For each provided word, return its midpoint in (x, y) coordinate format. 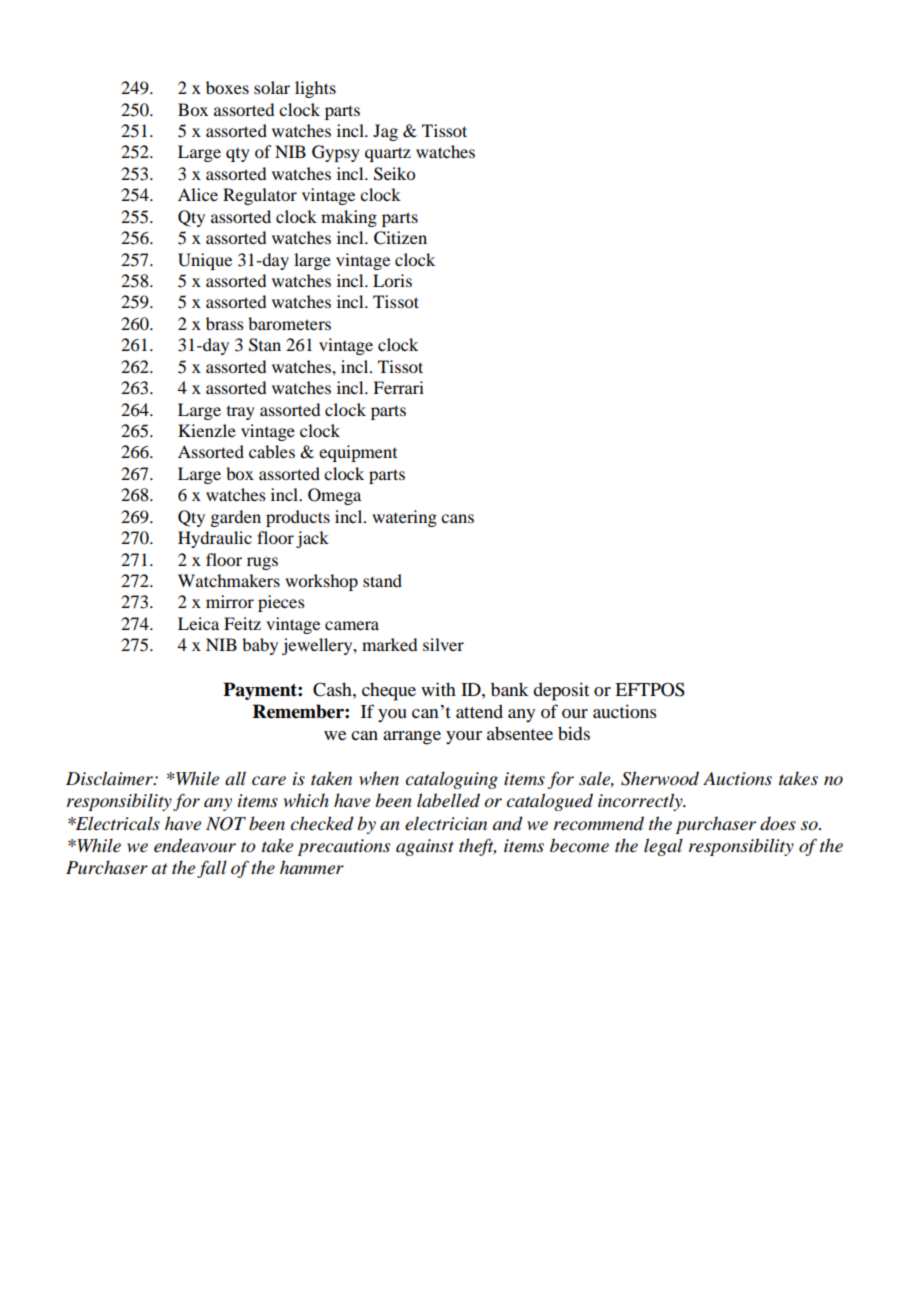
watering (404, 518)
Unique (205, 261)
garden (235, 518)
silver (443, 644)
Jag (385, 132)
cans (457, 518)
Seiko (394, 174)
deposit (561, 691)
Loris (392, 280)
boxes (227, 87)
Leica (198, 623)
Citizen (400, 238)
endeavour (195, 845)
